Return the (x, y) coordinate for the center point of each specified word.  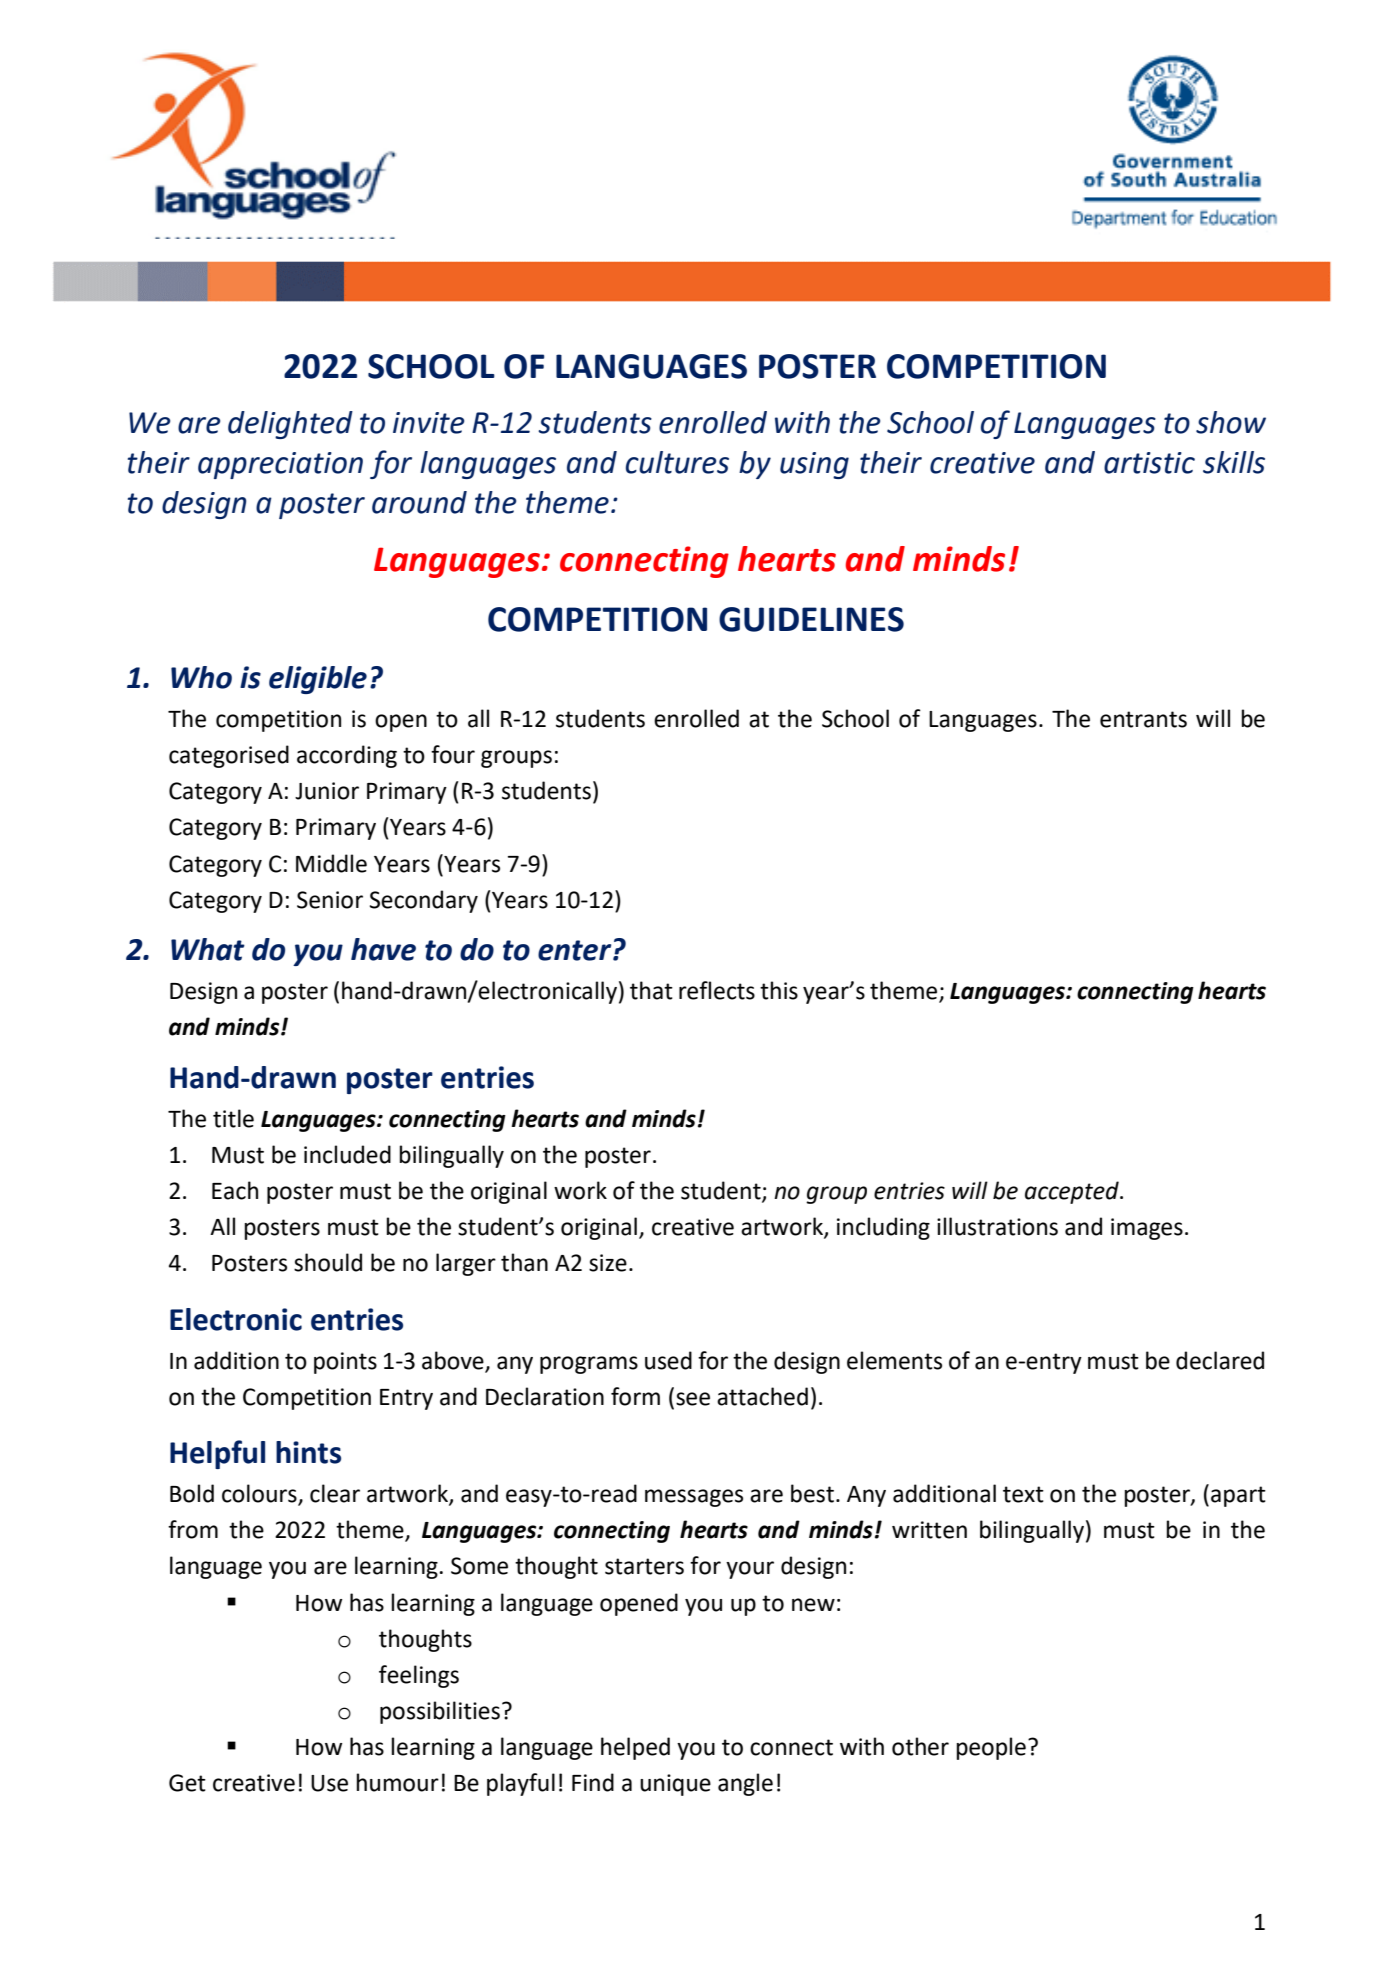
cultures (677, 462)
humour (397, 1782)
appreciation (280, 465)
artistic (1149, 463)
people (991, 1748)
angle (745, 1784)
